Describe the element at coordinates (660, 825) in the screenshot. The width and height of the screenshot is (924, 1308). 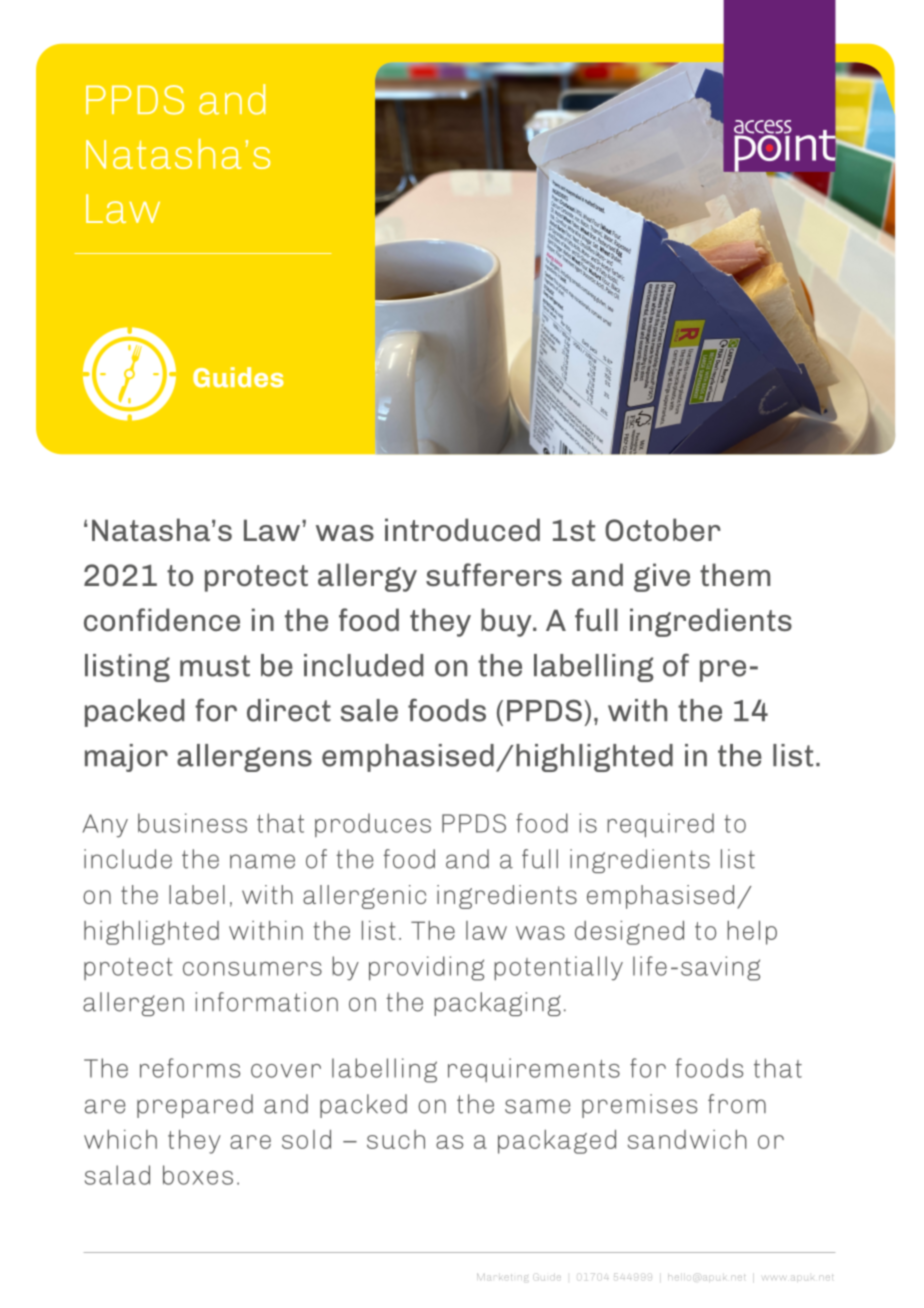
I see `required` at that location.
